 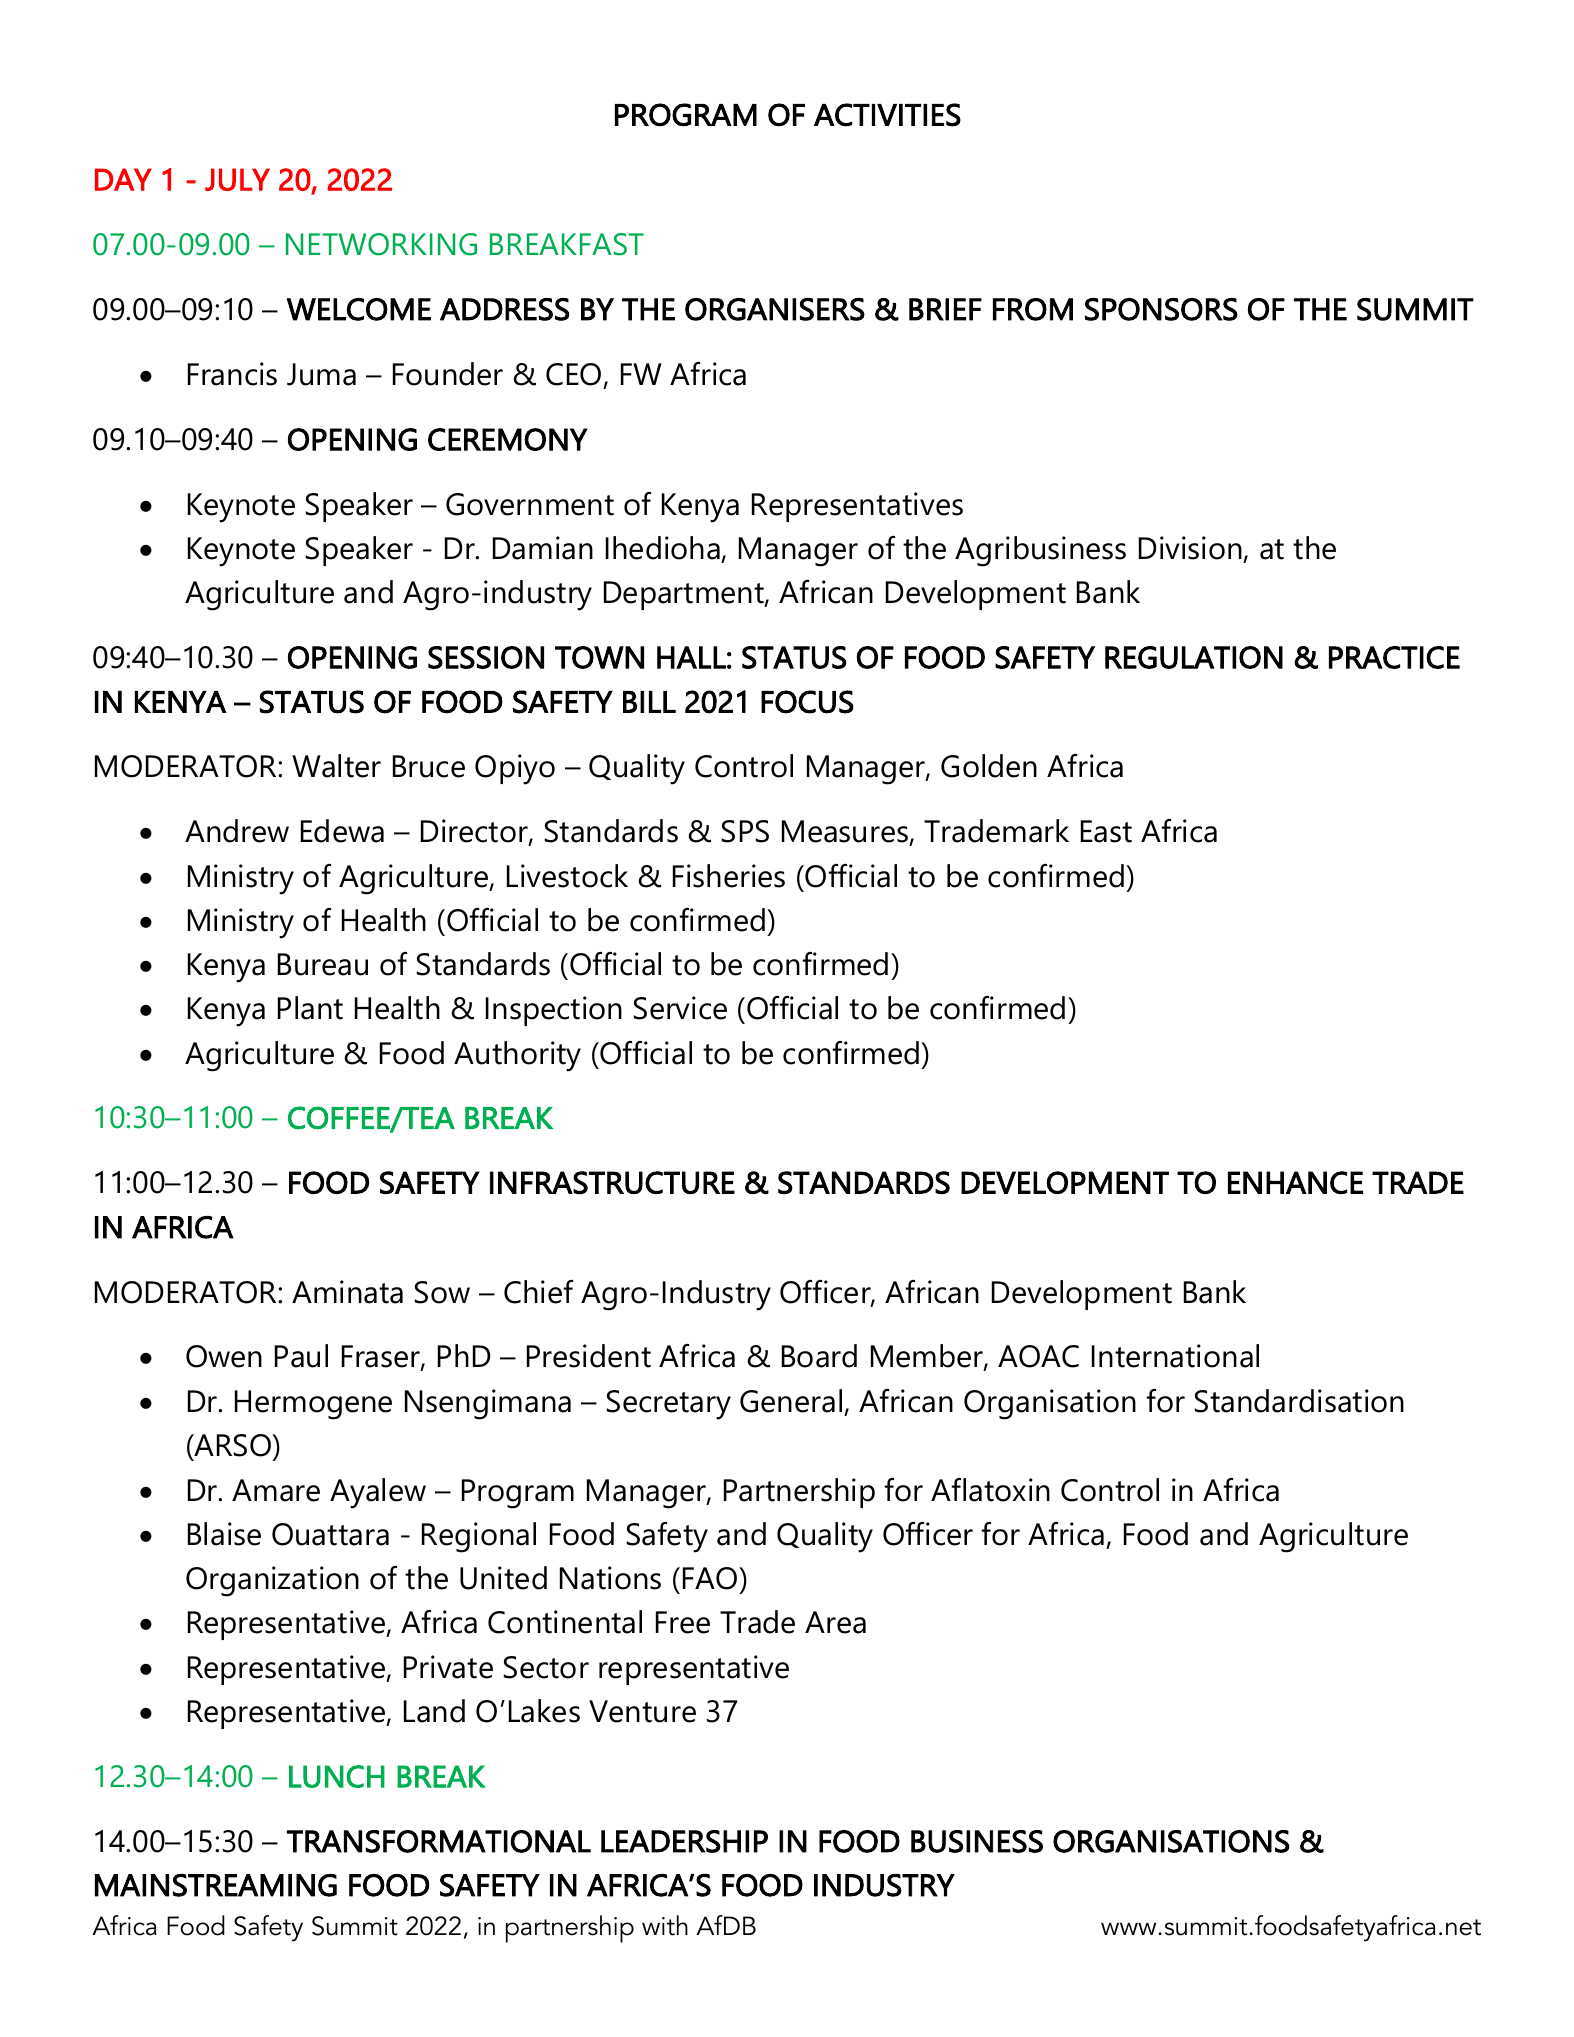 What do you see at coordinates (336, 766) in the image?
I see `Walter` at bounding box center [336, 766].
